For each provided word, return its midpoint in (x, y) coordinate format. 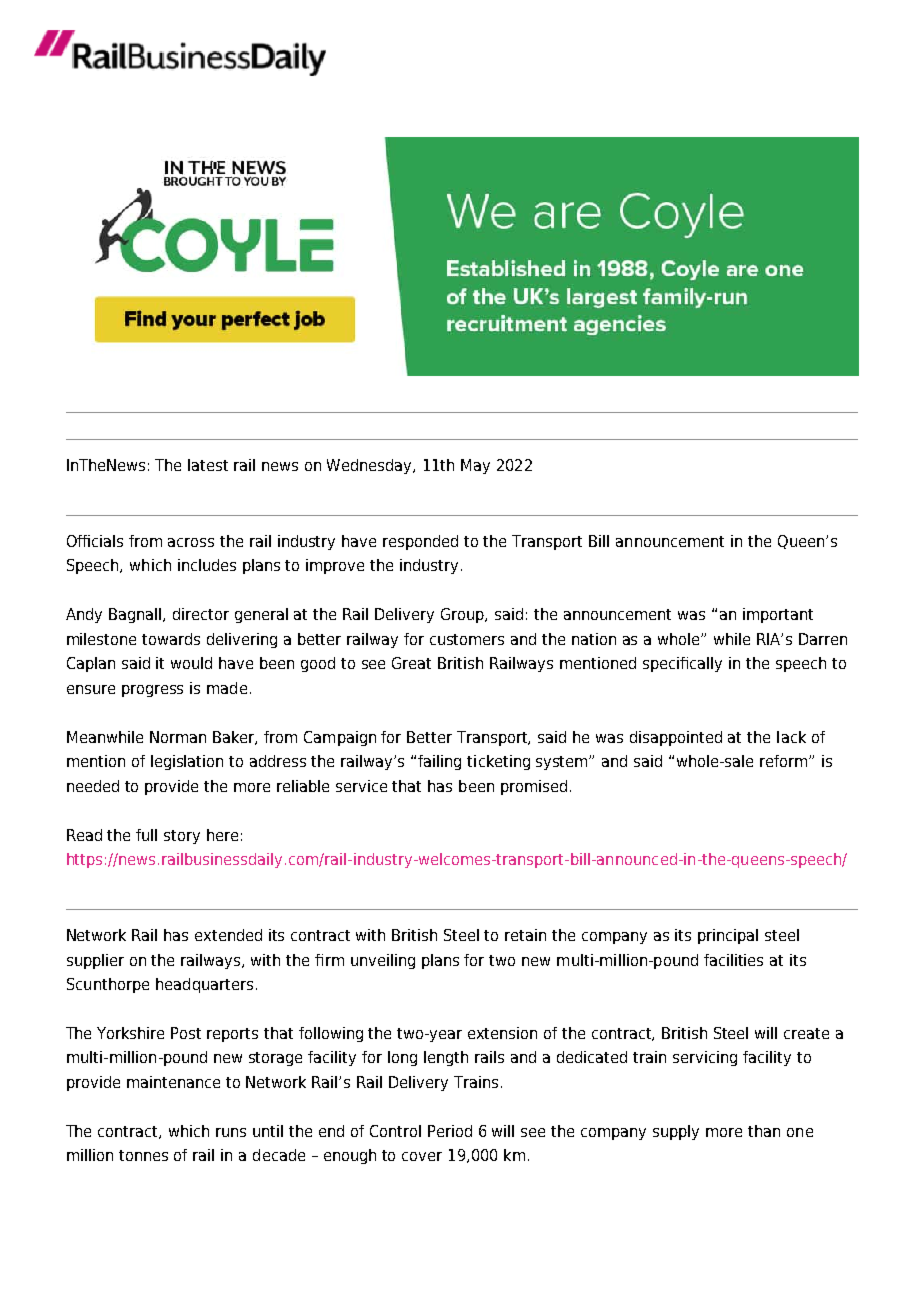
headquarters (204, 985)
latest (208, 465)
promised (534, 787)
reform (785, 761)
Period (450, 1131)
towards (171, 639)
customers (467, 639)
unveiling (383, 961)
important (778, 615)
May (475, 466)
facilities (733, 960)
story (182, 837)
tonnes (143, 1155)
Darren (823, 639)
